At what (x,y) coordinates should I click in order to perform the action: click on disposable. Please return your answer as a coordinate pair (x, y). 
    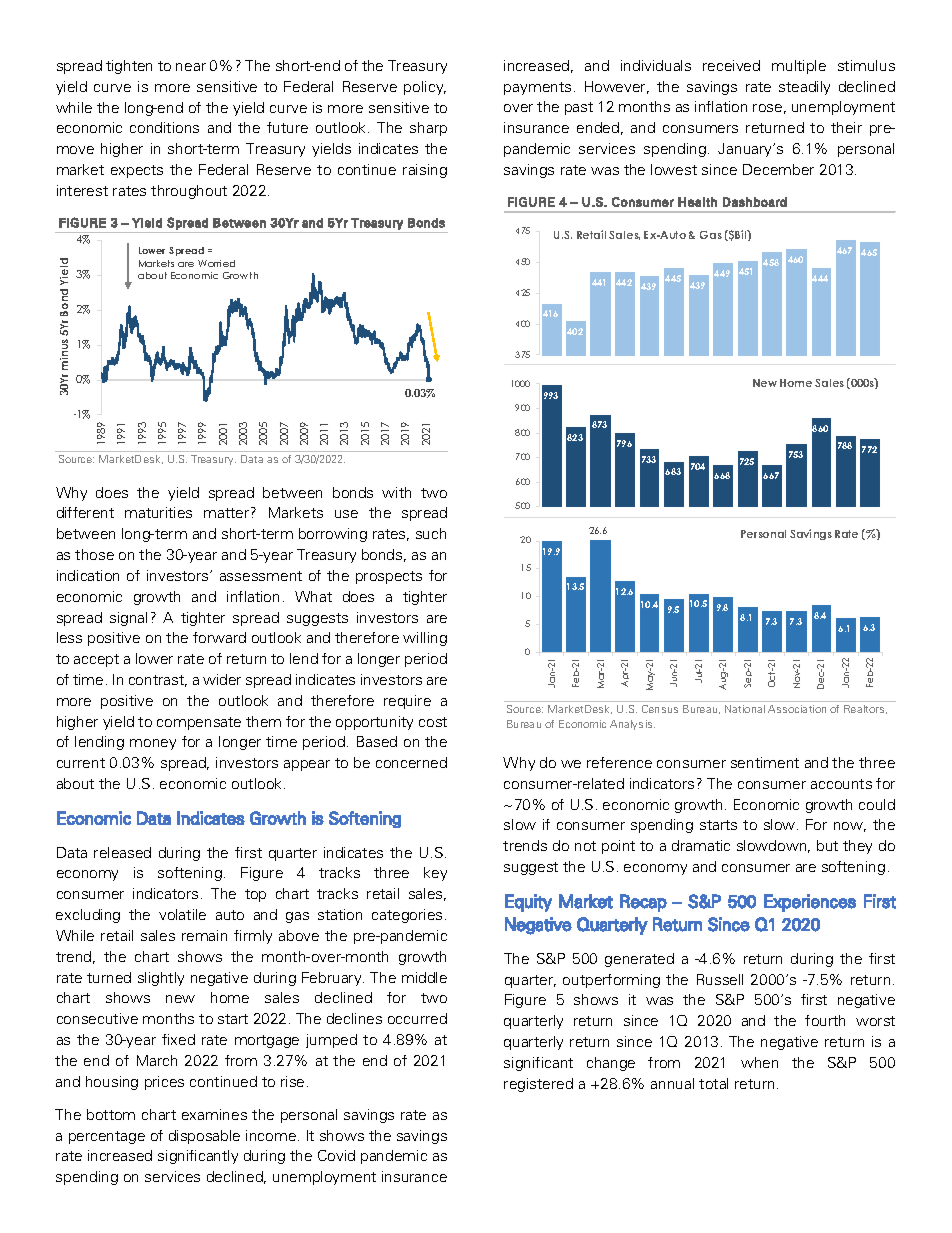
    Looking at the image, I should click on (204, 1137).
